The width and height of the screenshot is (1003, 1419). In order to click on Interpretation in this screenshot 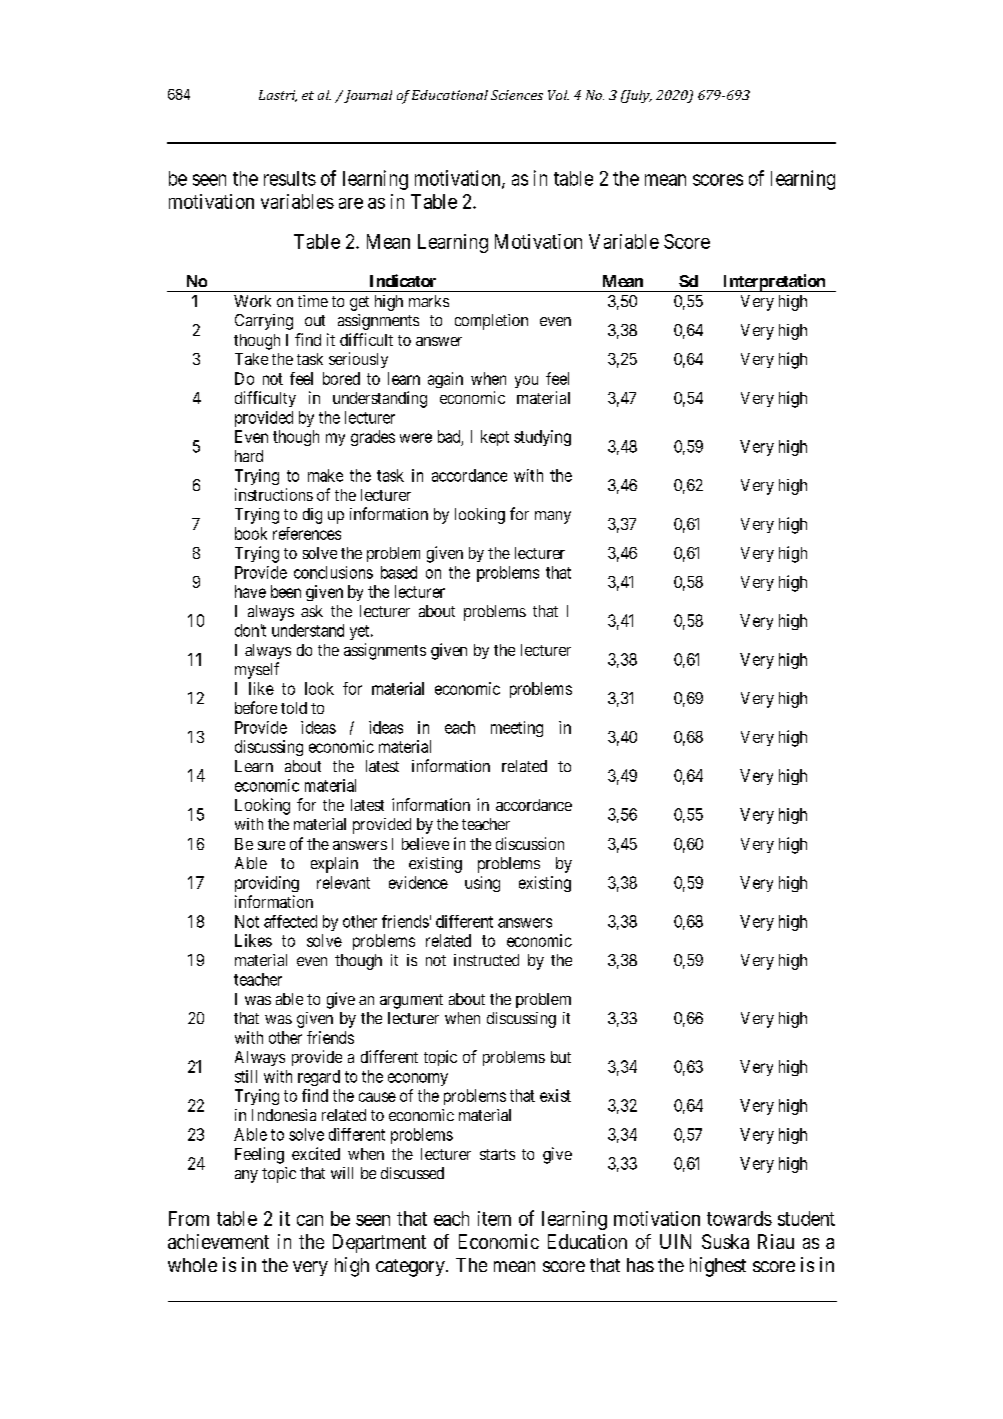, I will do `click(773, 283)`.
